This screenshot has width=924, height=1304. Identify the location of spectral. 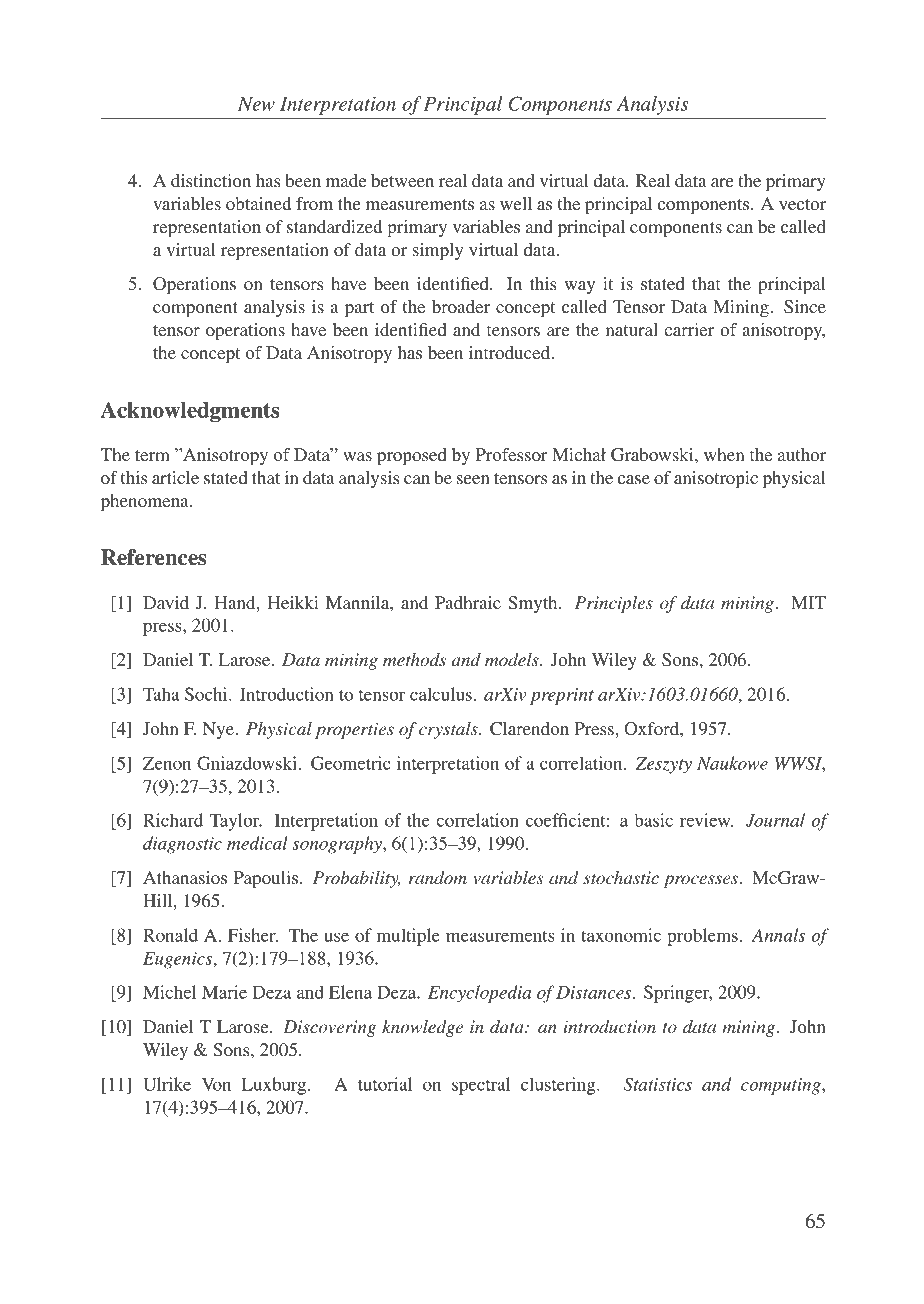
(481, 1086).
